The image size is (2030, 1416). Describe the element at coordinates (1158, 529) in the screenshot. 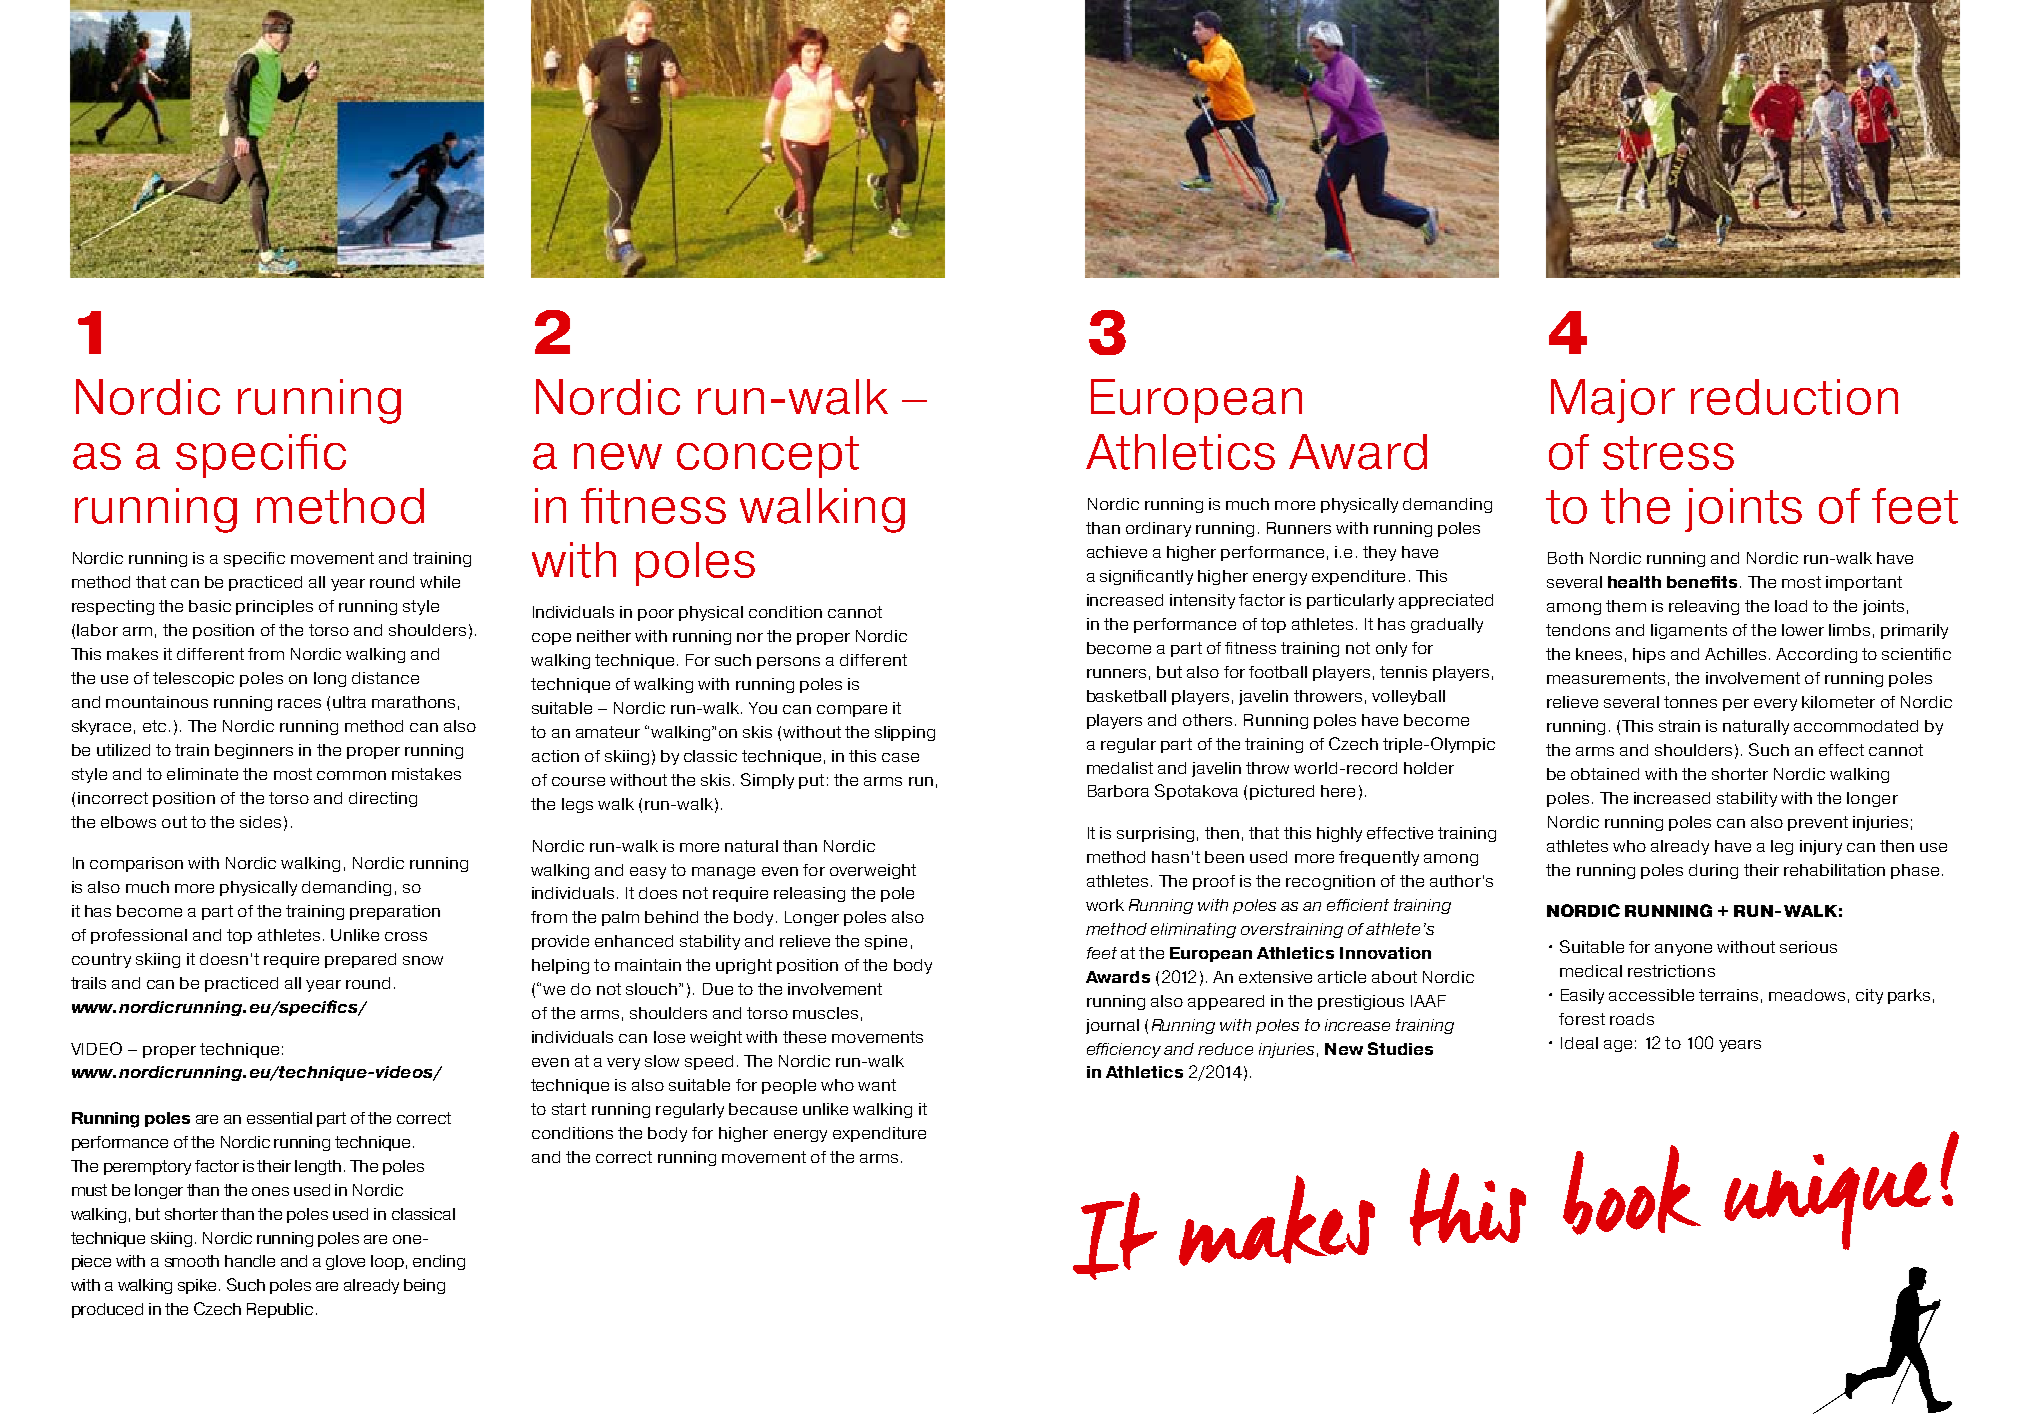

I see `ordinary` at that location.
